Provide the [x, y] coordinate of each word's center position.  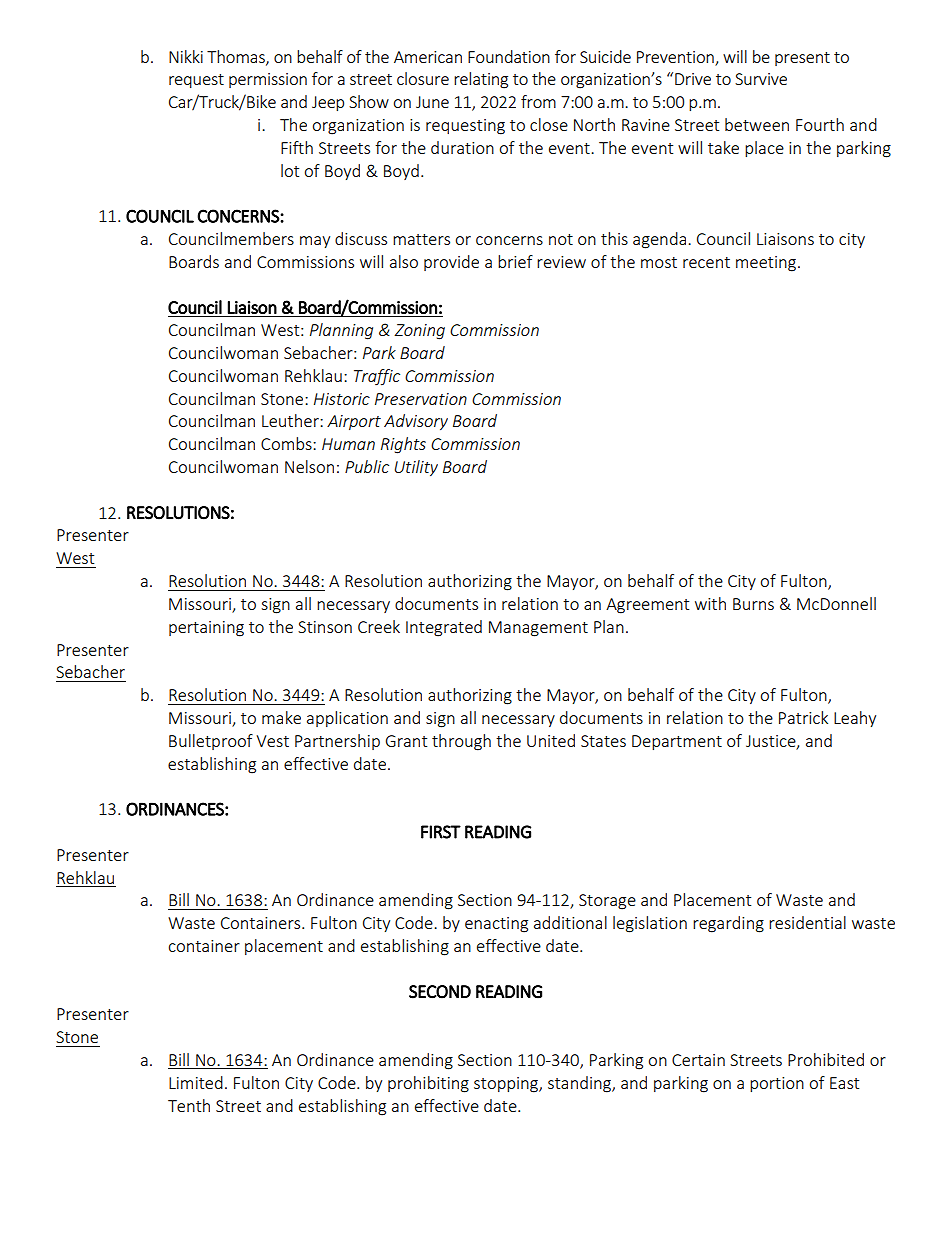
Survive [761, 79]
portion [777, 1084]
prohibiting [428, 1084]
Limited [196, 1082]
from [538, 101]
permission [268, 80]
